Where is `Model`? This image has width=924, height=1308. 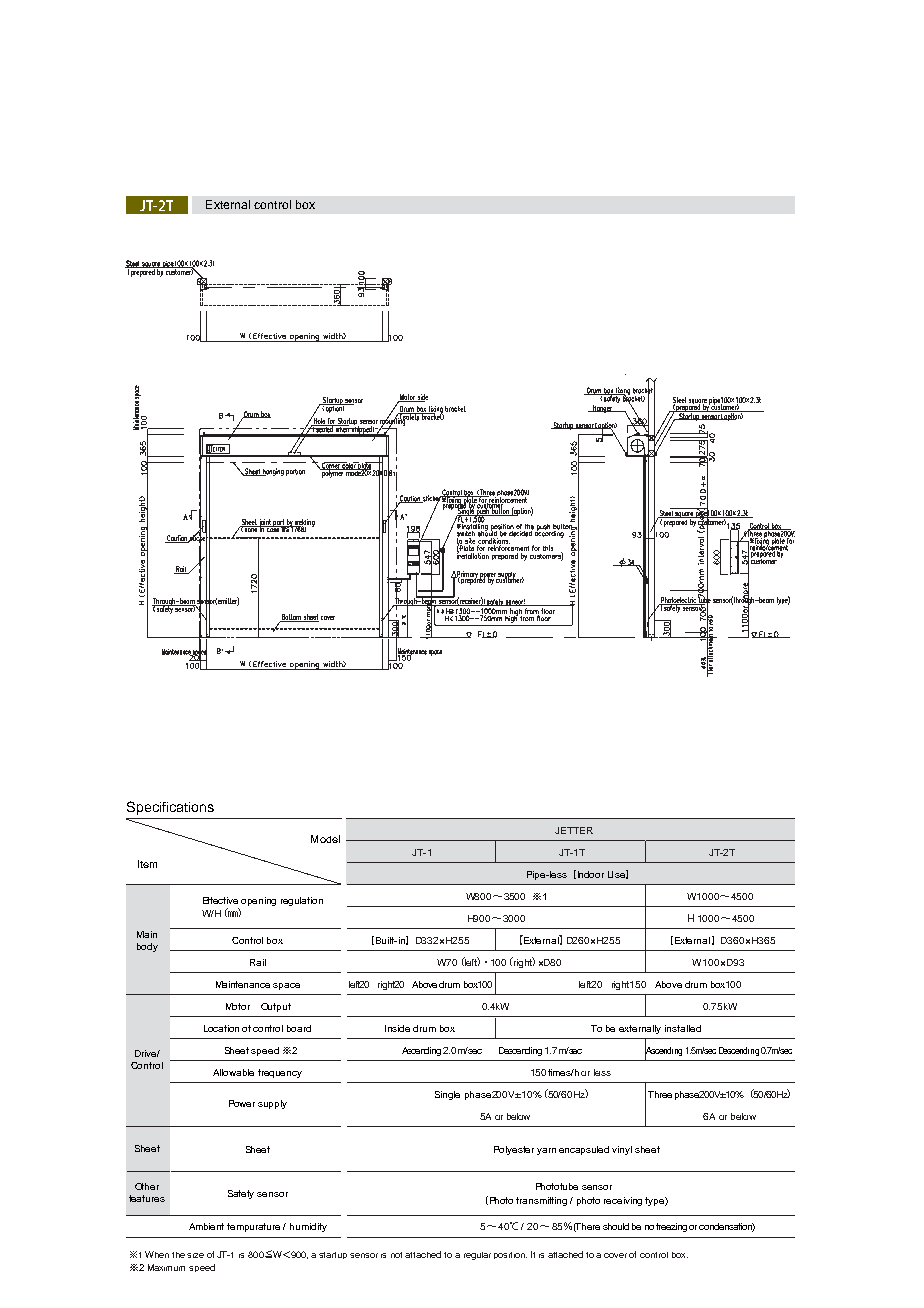
Model is located at coordinates (325, 839).
